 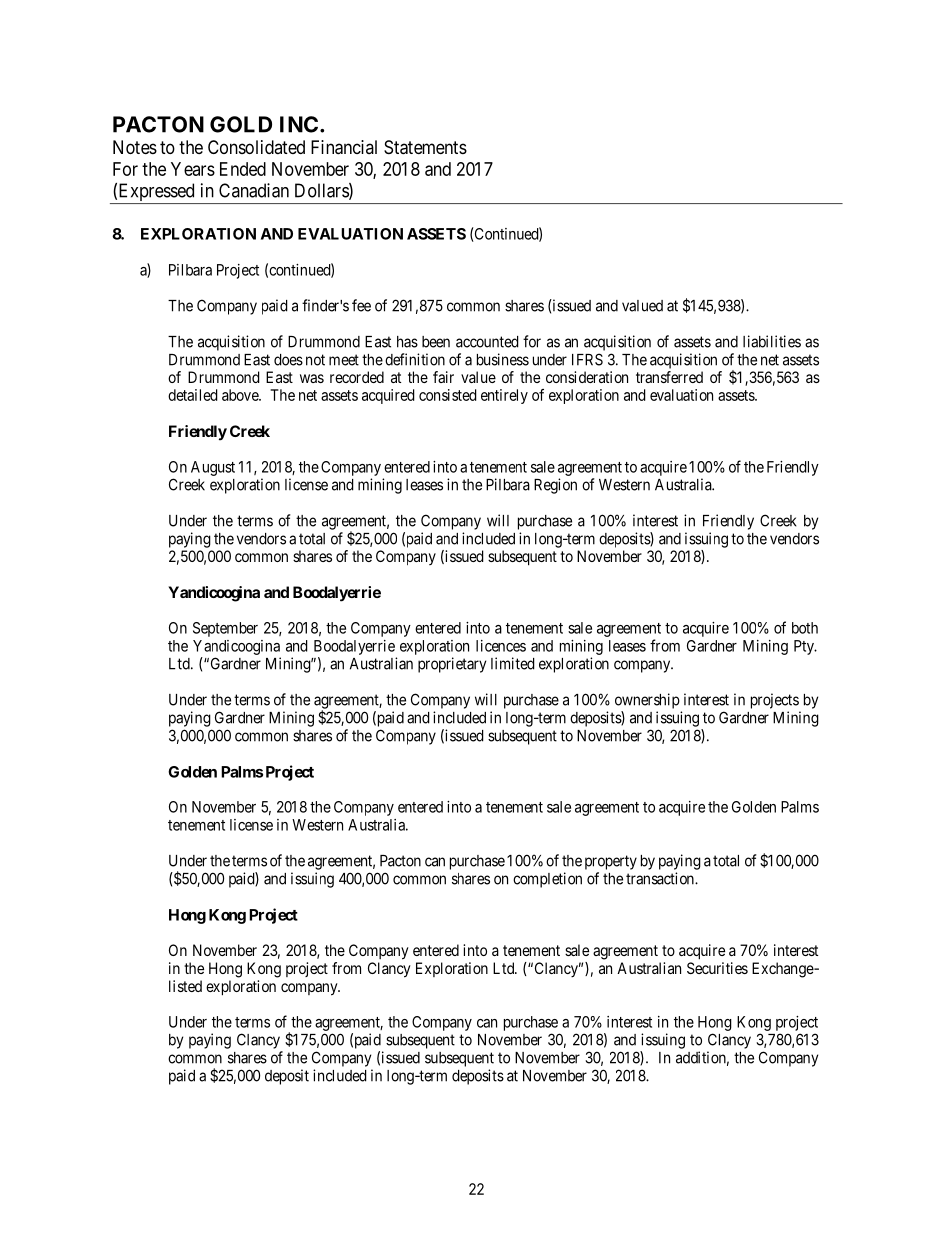 I want to click on both, so click(x=805, y=628).
